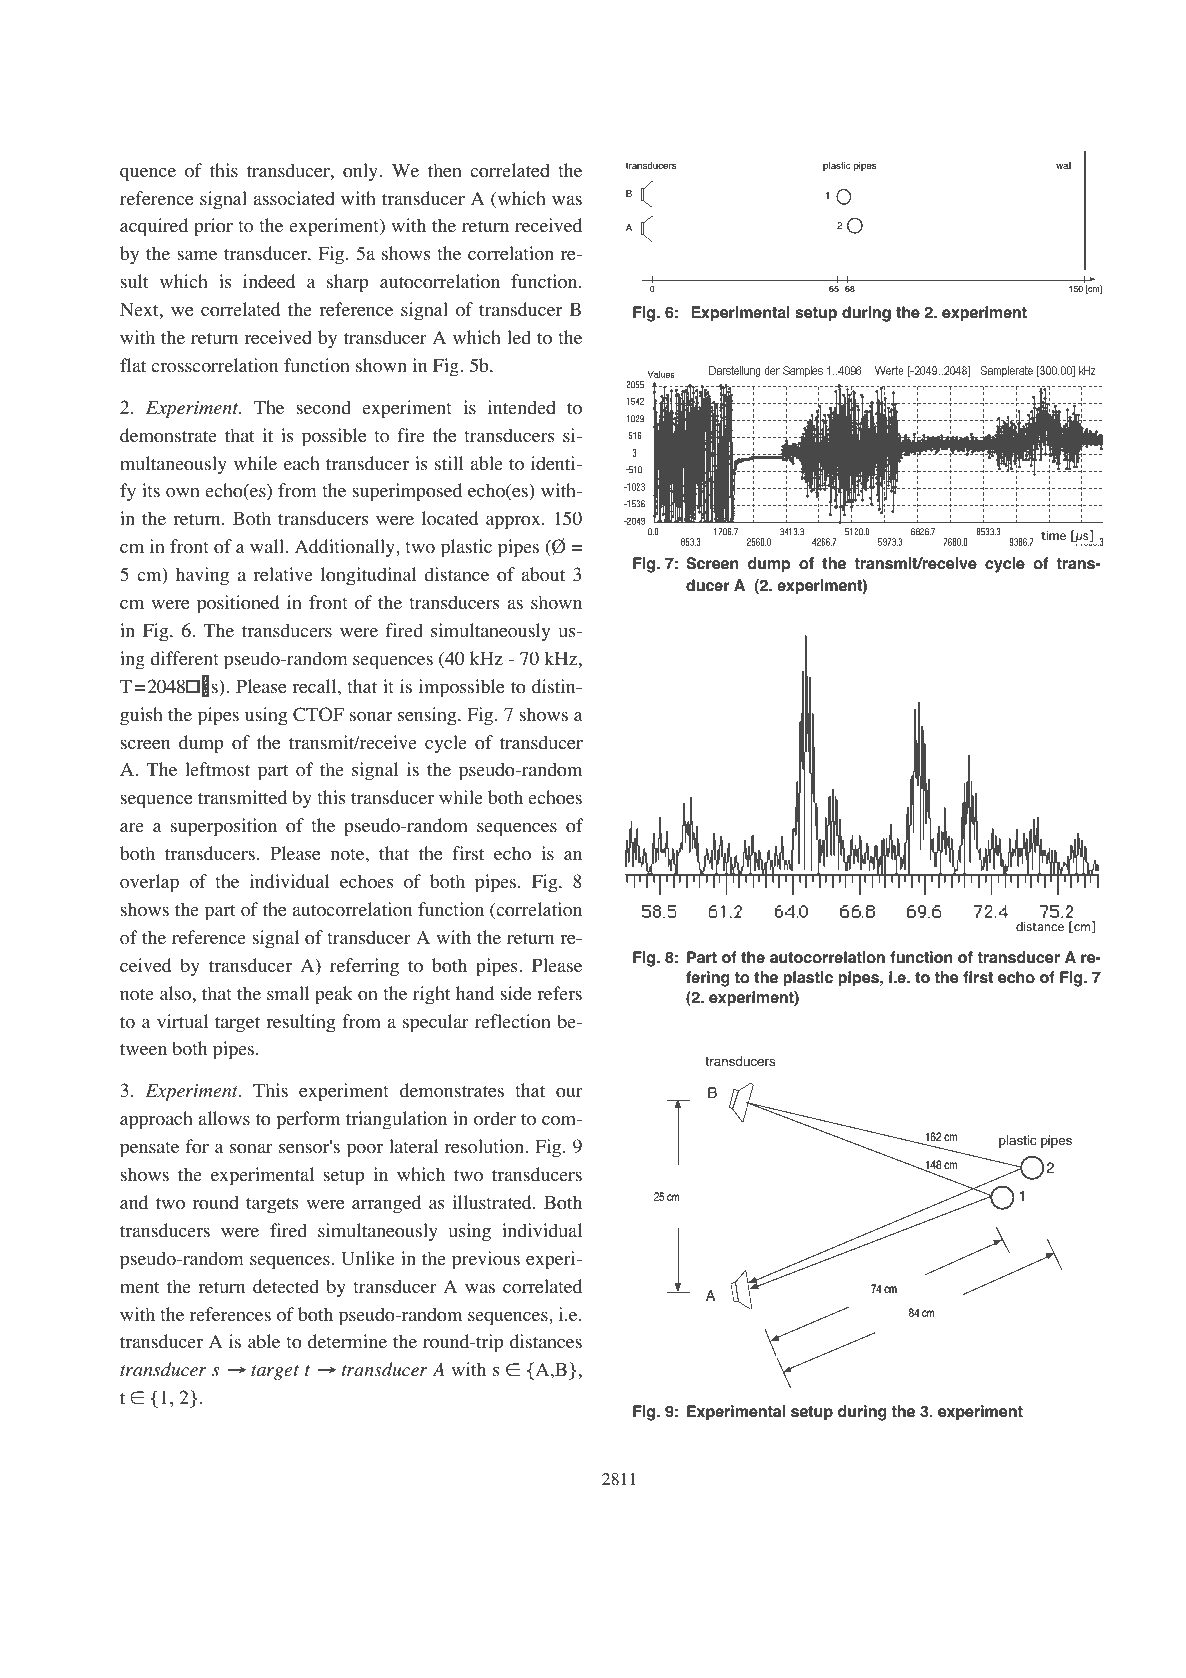 Image resolution: width=1186 pixels, height=1678 pixels. I want to click on prior, so click(213, 227).
